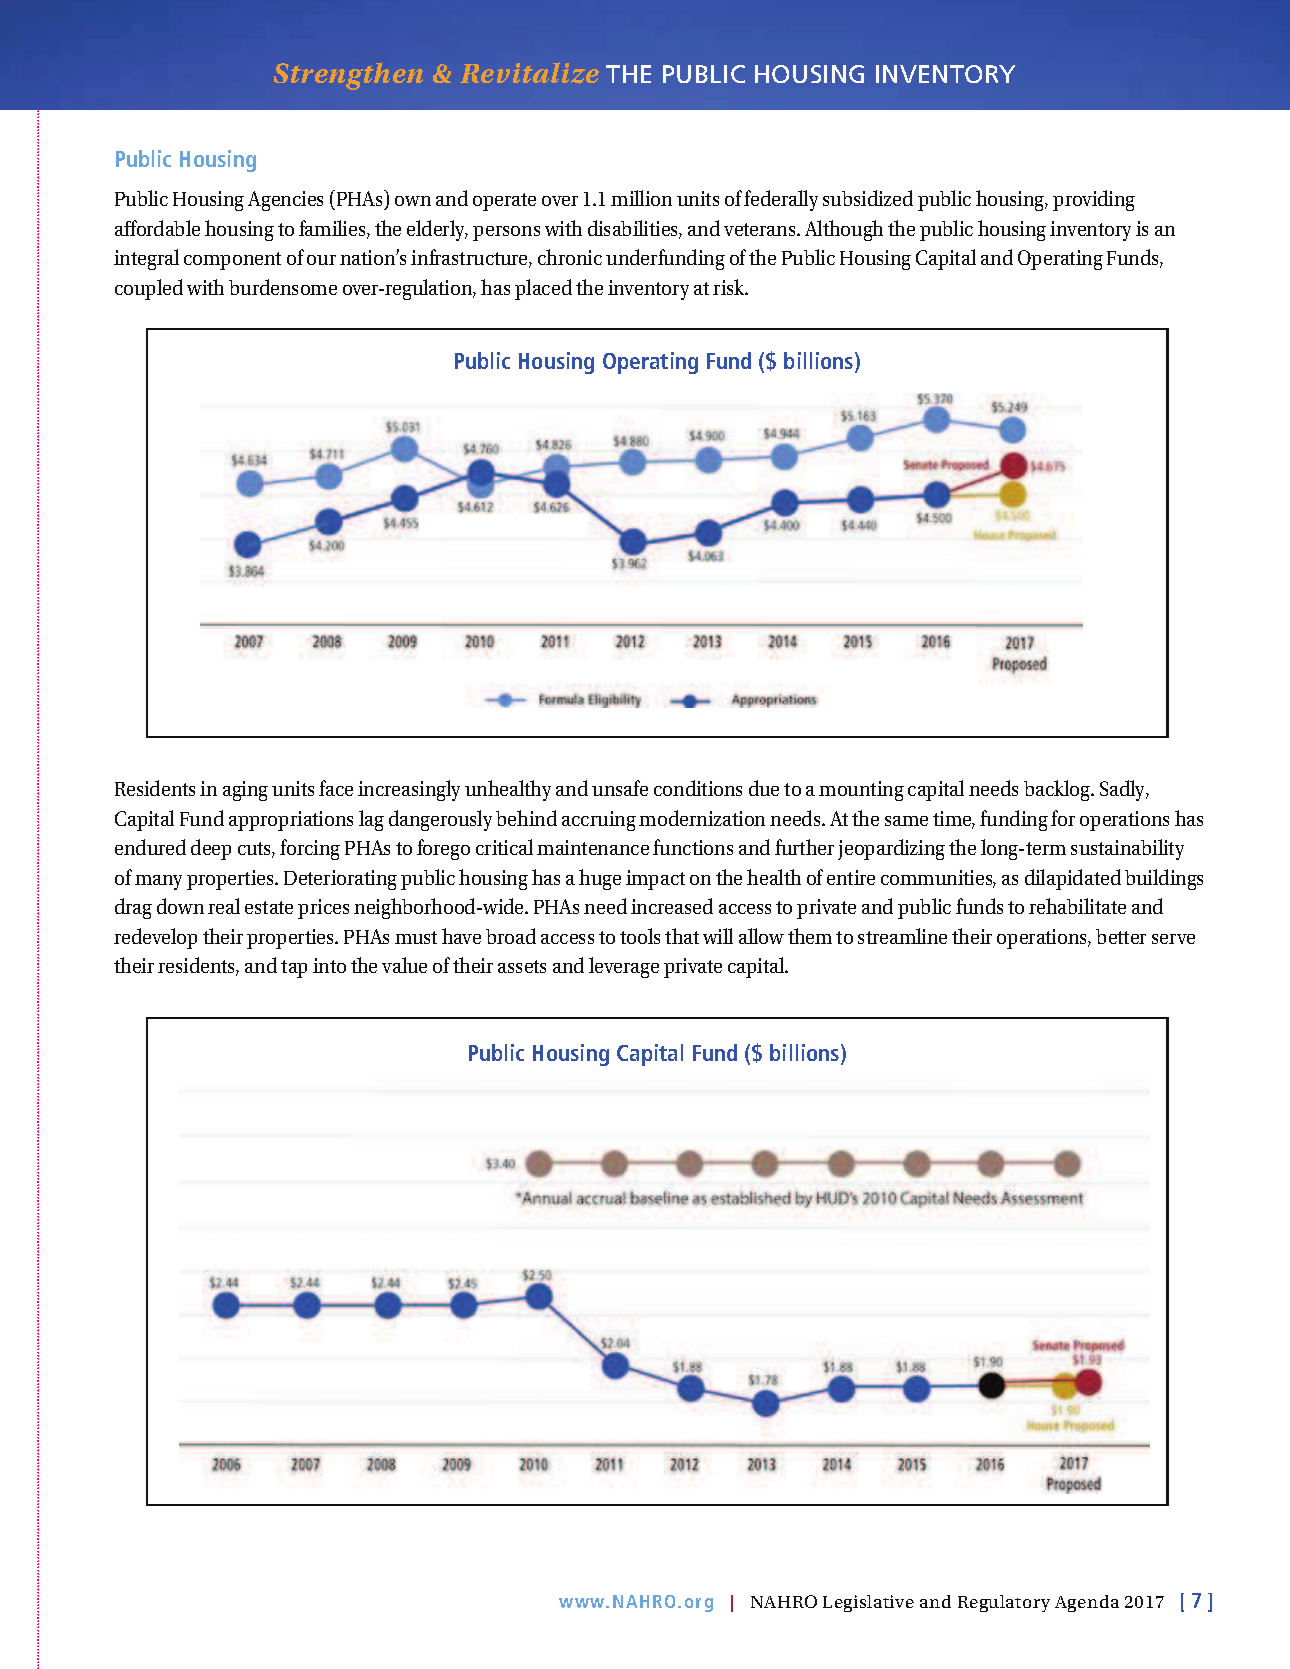 This document has height=1669, width=1290. What do you see at coordinates (1121, 936) in the document?
I see `better` at bounding box center [1121, 936].
